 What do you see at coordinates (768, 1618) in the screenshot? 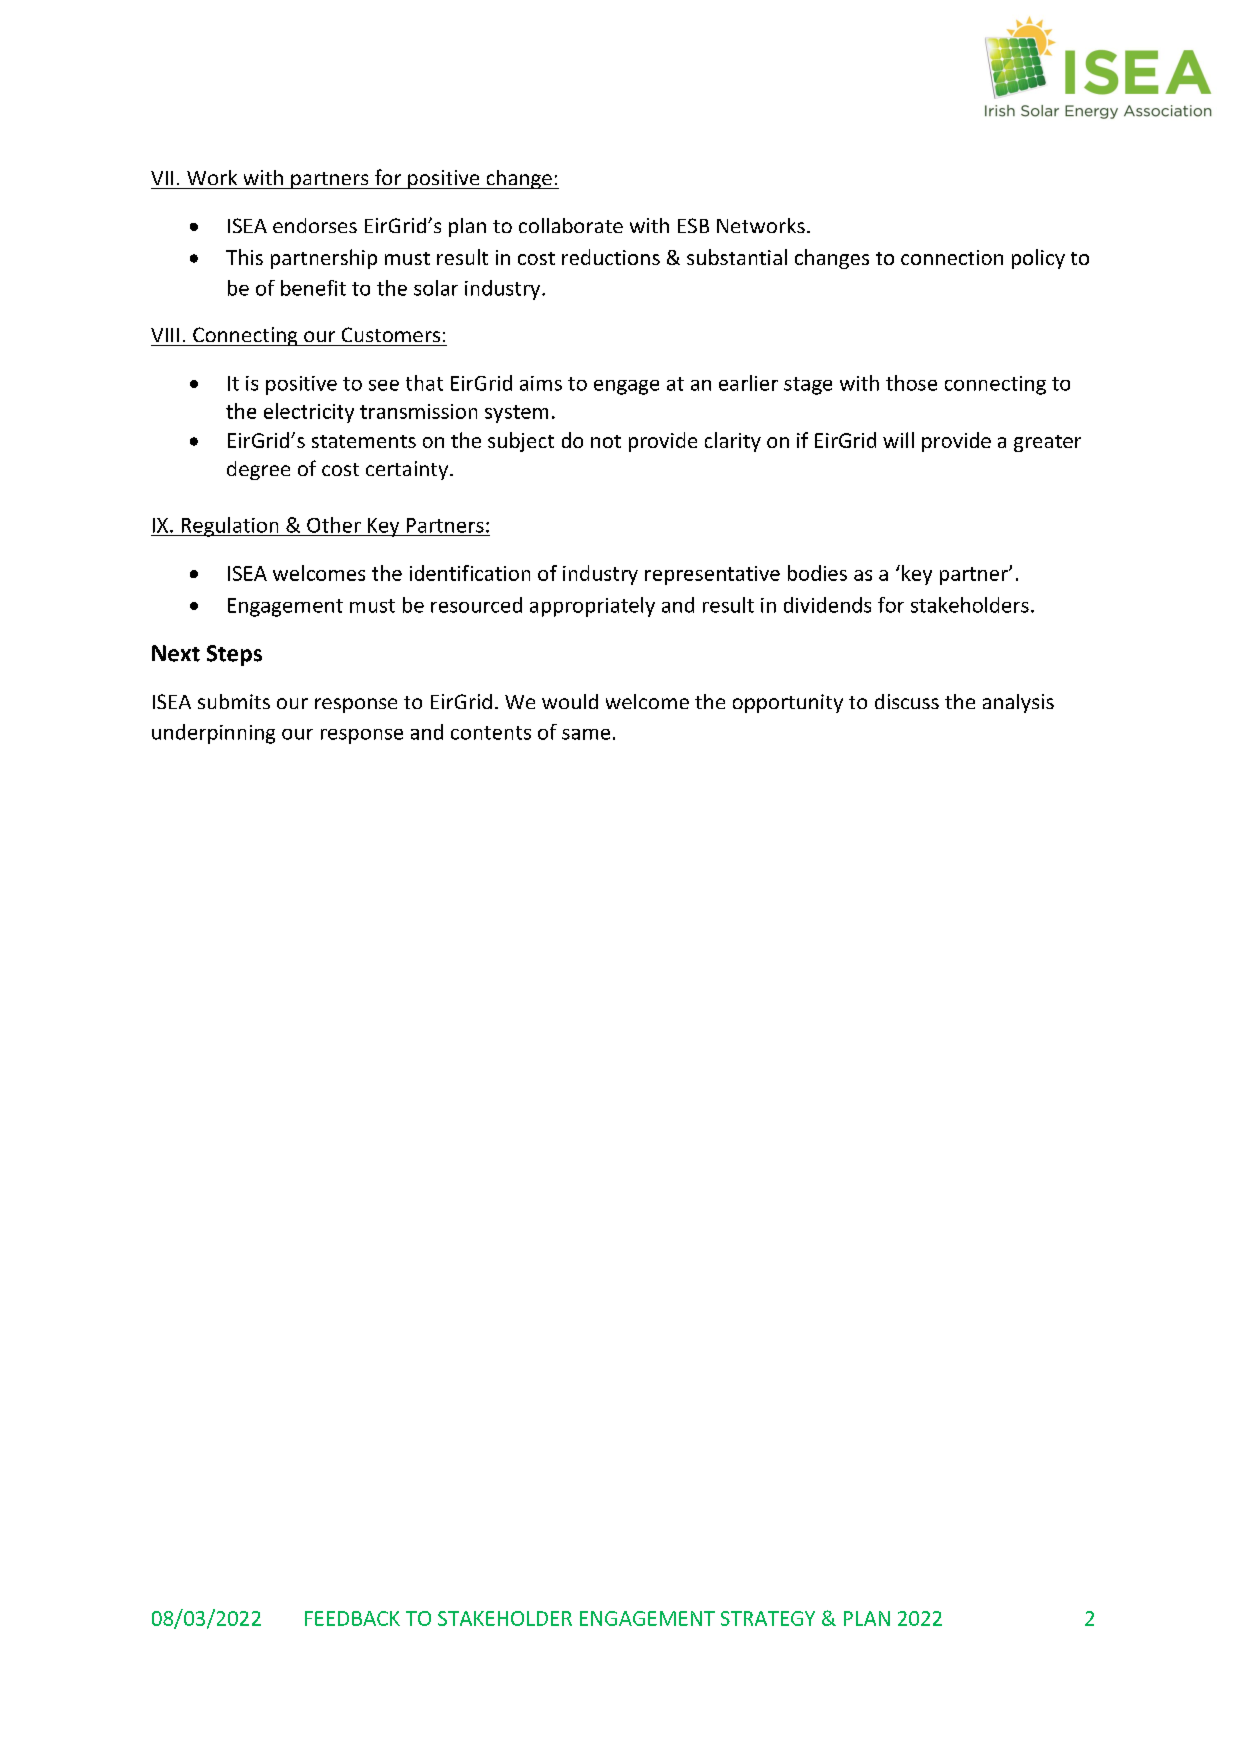
I see `STRATEGY` at bounding box center [768, 1618].
